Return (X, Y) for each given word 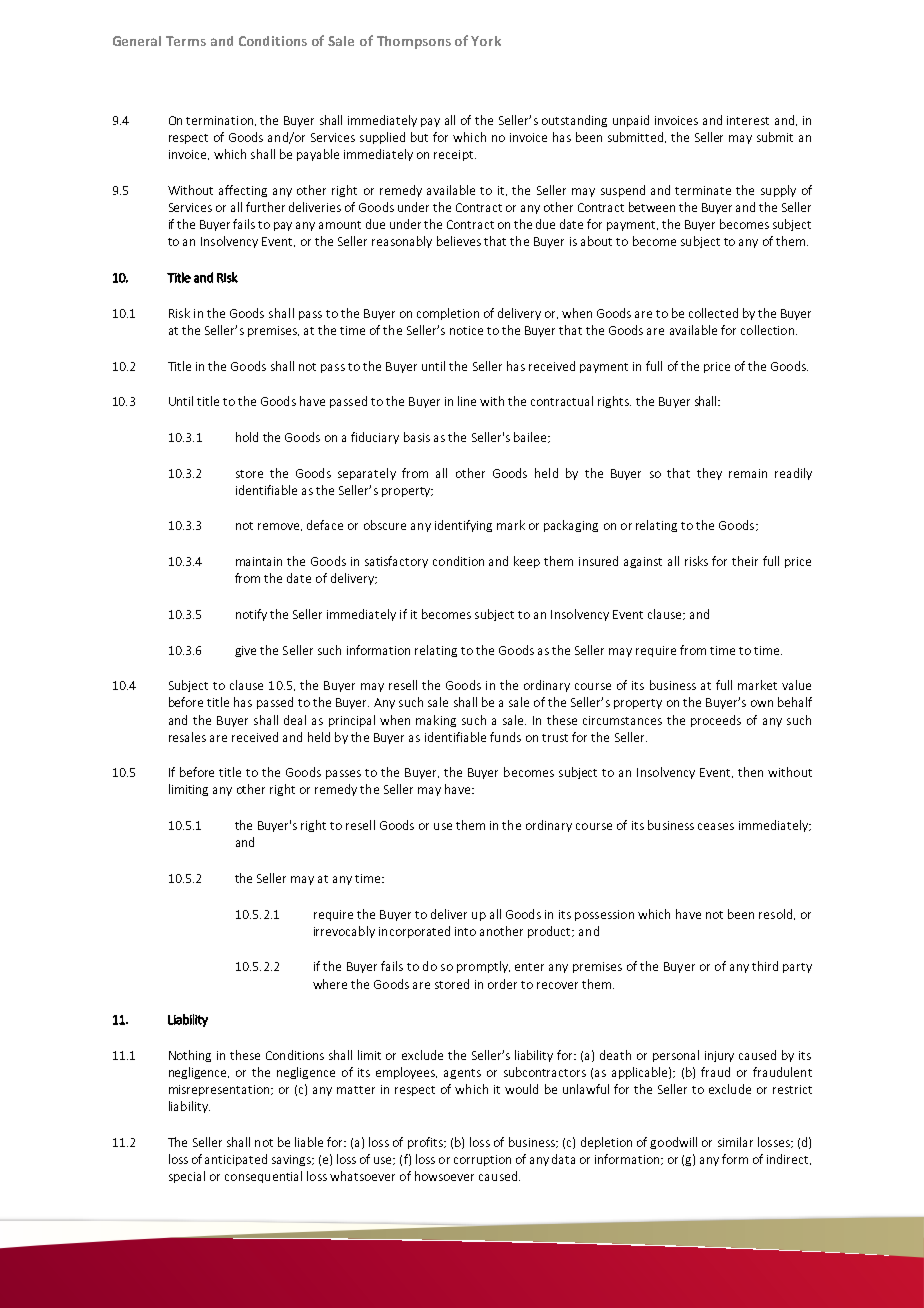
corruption (482, 1160)
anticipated (236, 1160)
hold (247, 437)
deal (295, 720)
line (467, 401)
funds (505, 737)
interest (748, 120)
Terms (186, 41)
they (709, 474)
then (750, 772)
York (486, 41)
